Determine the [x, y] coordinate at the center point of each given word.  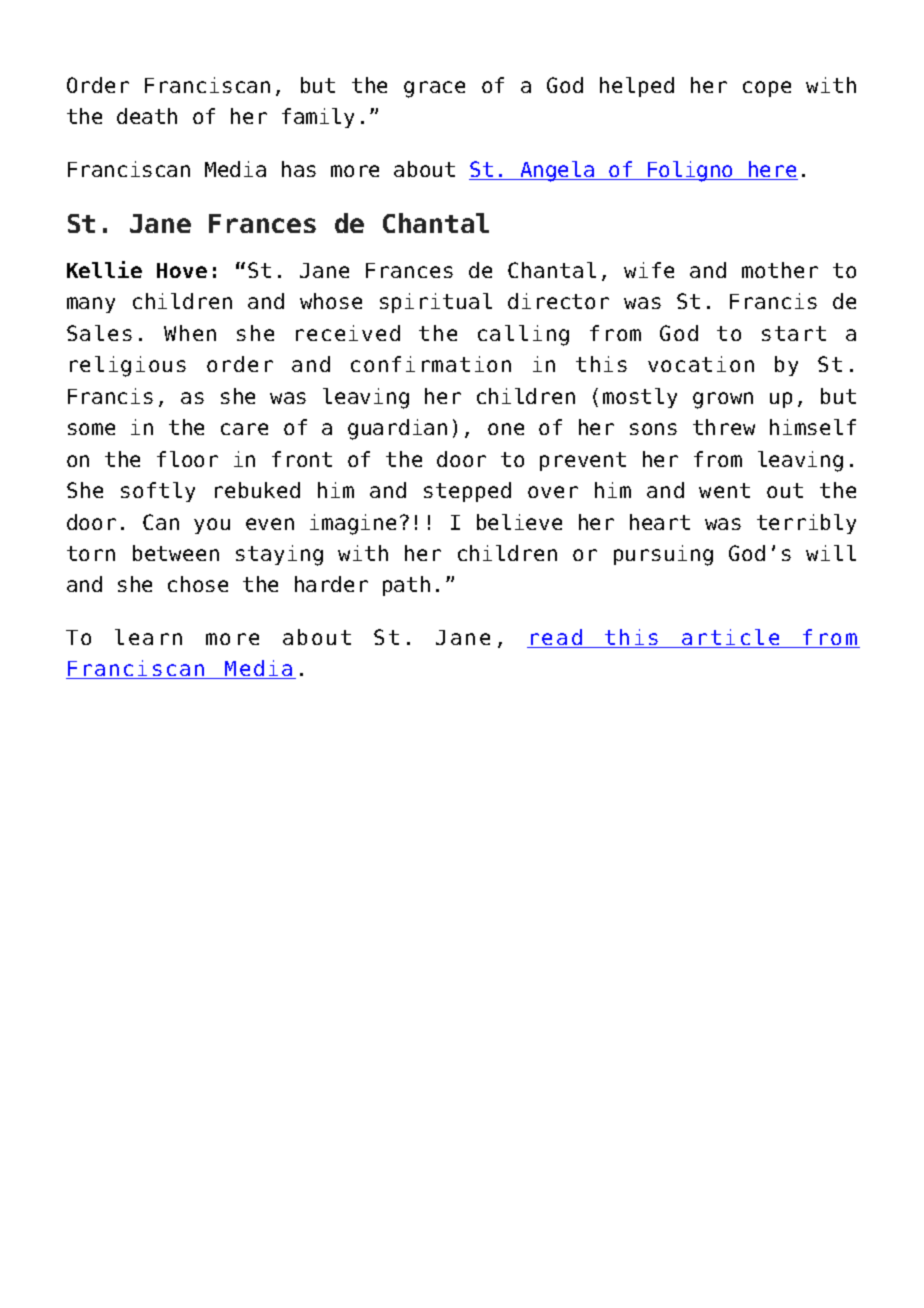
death [147, 116]
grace [434, 89]
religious [128, 366]
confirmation [431, 364]
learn [148, 637]
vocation [701, 364]
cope [767, 89]
